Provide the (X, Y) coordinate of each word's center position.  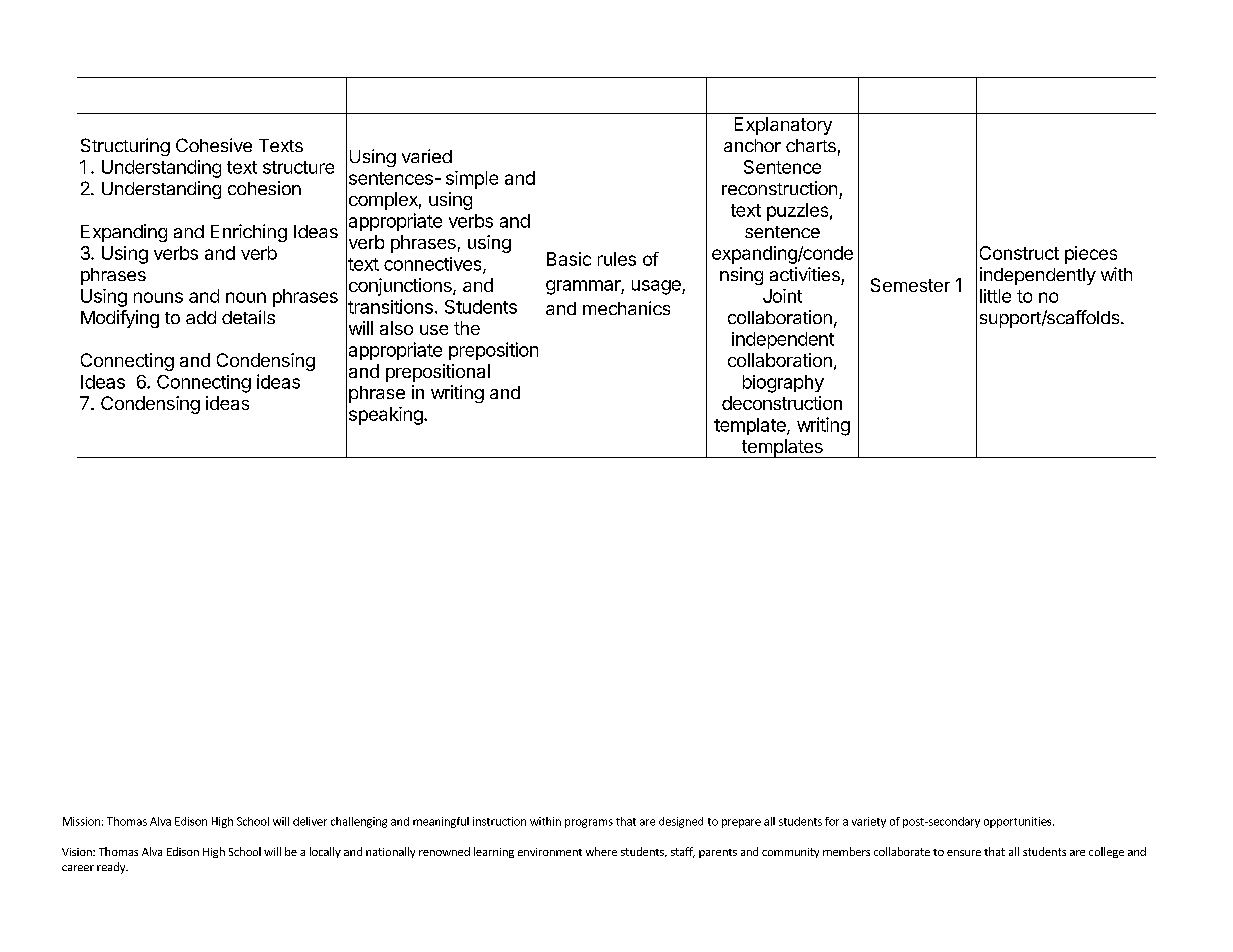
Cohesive (214, 145)
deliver (310, 821)
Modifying (120, 319)
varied (427, 156)
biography (783, 384)
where (601, 851)
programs (589, 823)
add (201, 317)
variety (869, 822)
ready (112, 868)
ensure (964, 853)
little (995, 296)
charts (811, 145)
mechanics (626, 308)
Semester (910, 285)
